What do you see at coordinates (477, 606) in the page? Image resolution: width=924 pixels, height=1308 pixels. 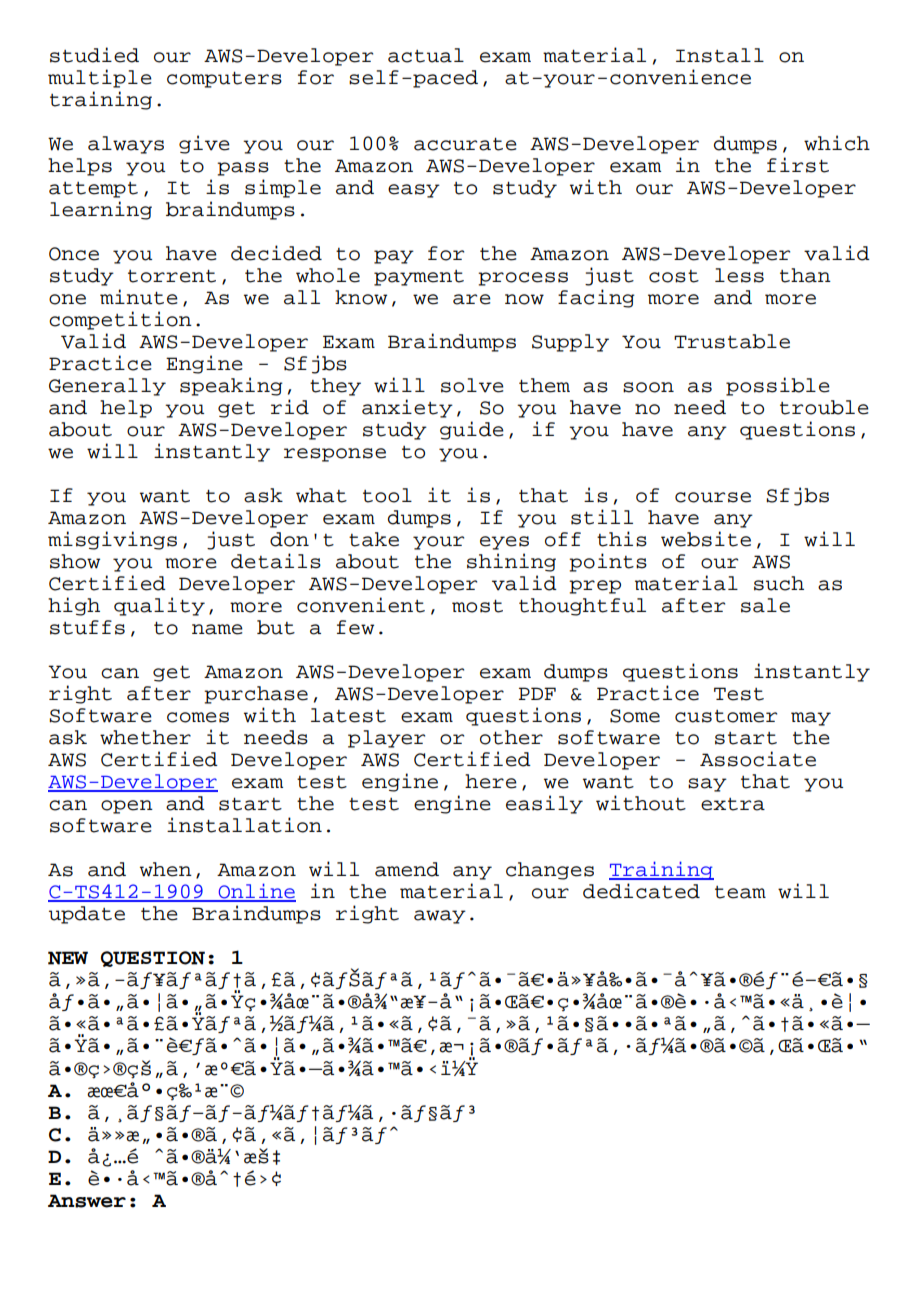 I see `most` at bounding box center [477, 606].
